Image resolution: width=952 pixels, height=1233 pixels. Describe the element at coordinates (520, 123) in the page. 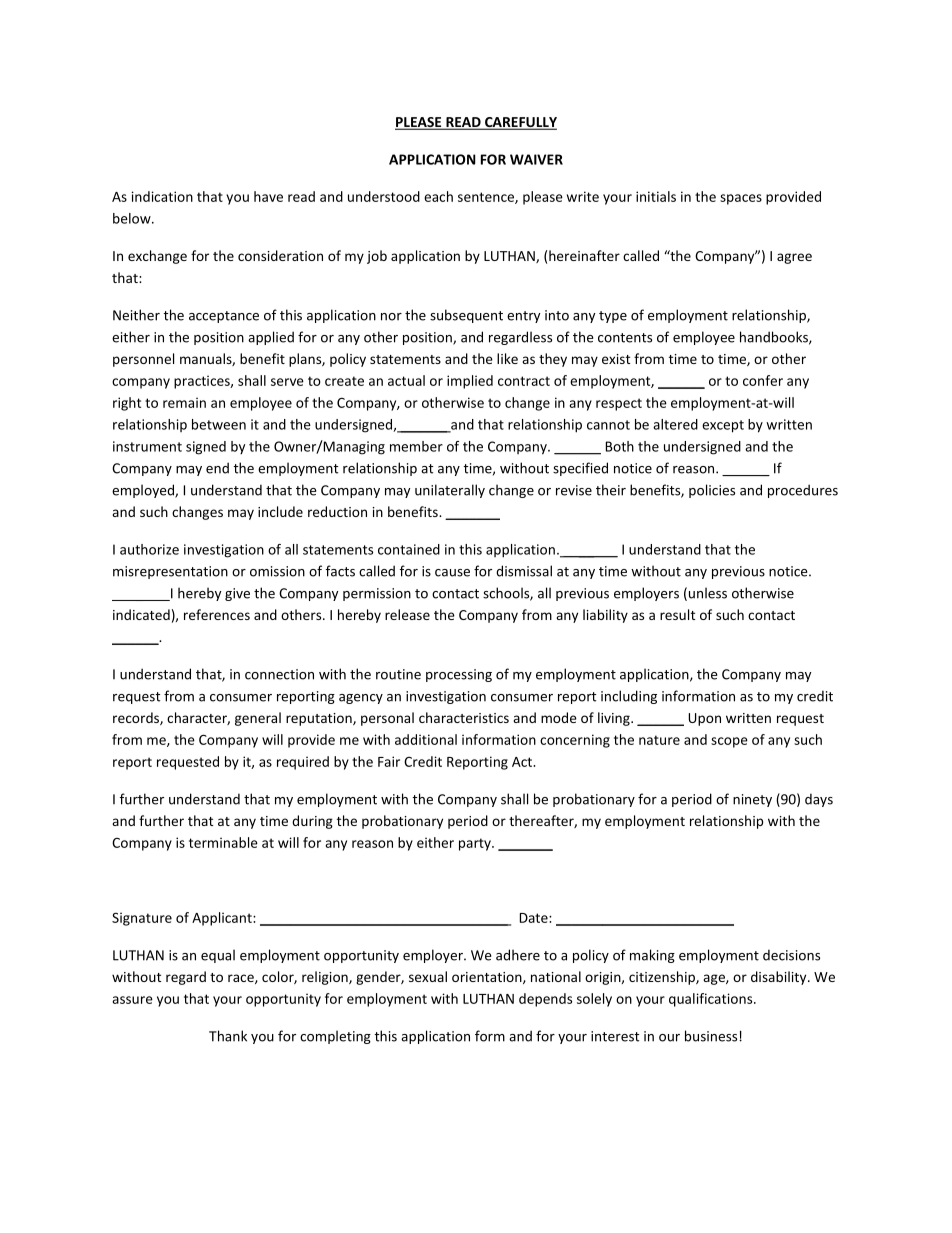

I see `CAREFULLY` at that location.
